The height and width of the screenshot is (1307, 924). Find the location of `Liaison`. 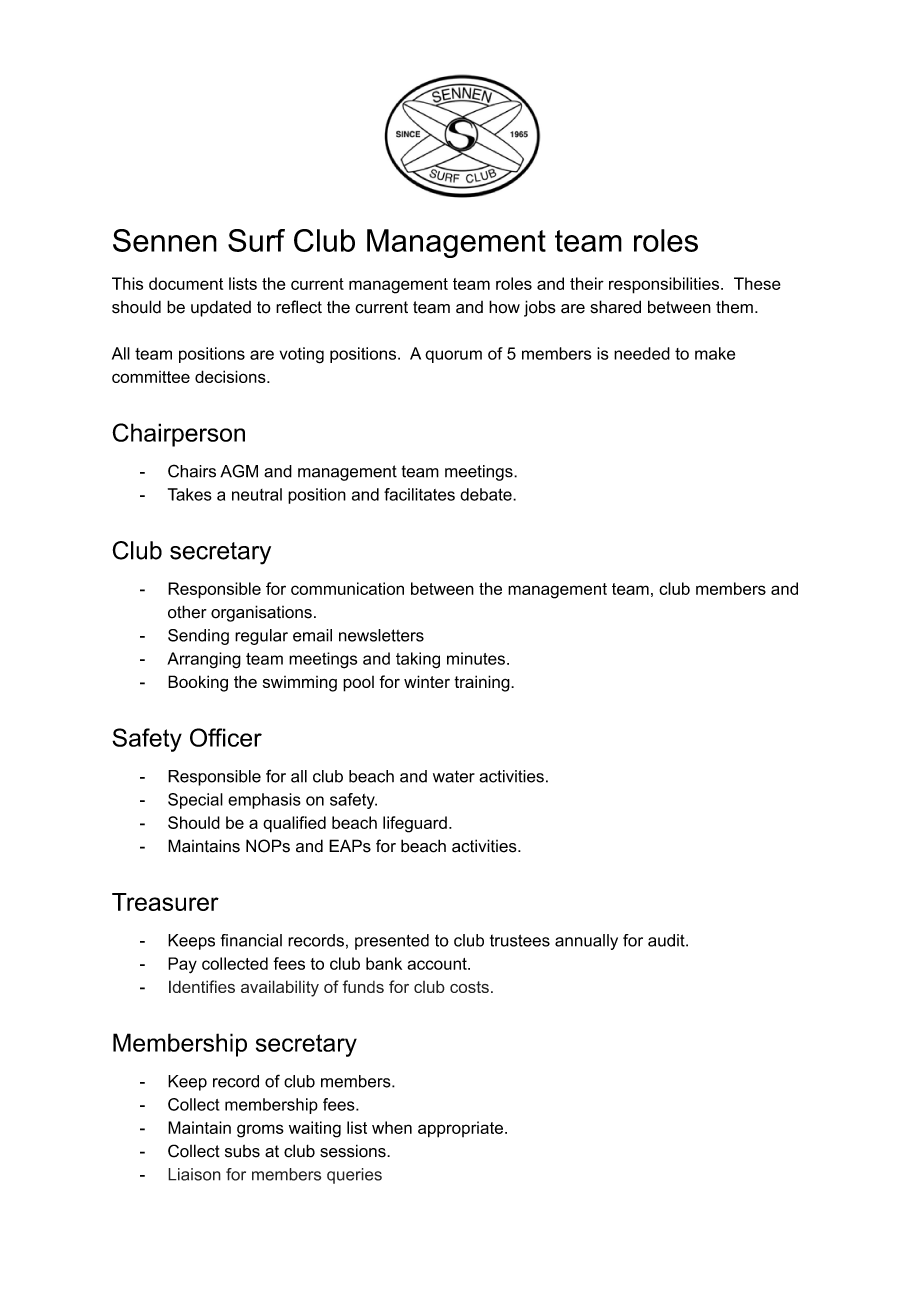

Liaison is located at coordinates (194, 1174).
